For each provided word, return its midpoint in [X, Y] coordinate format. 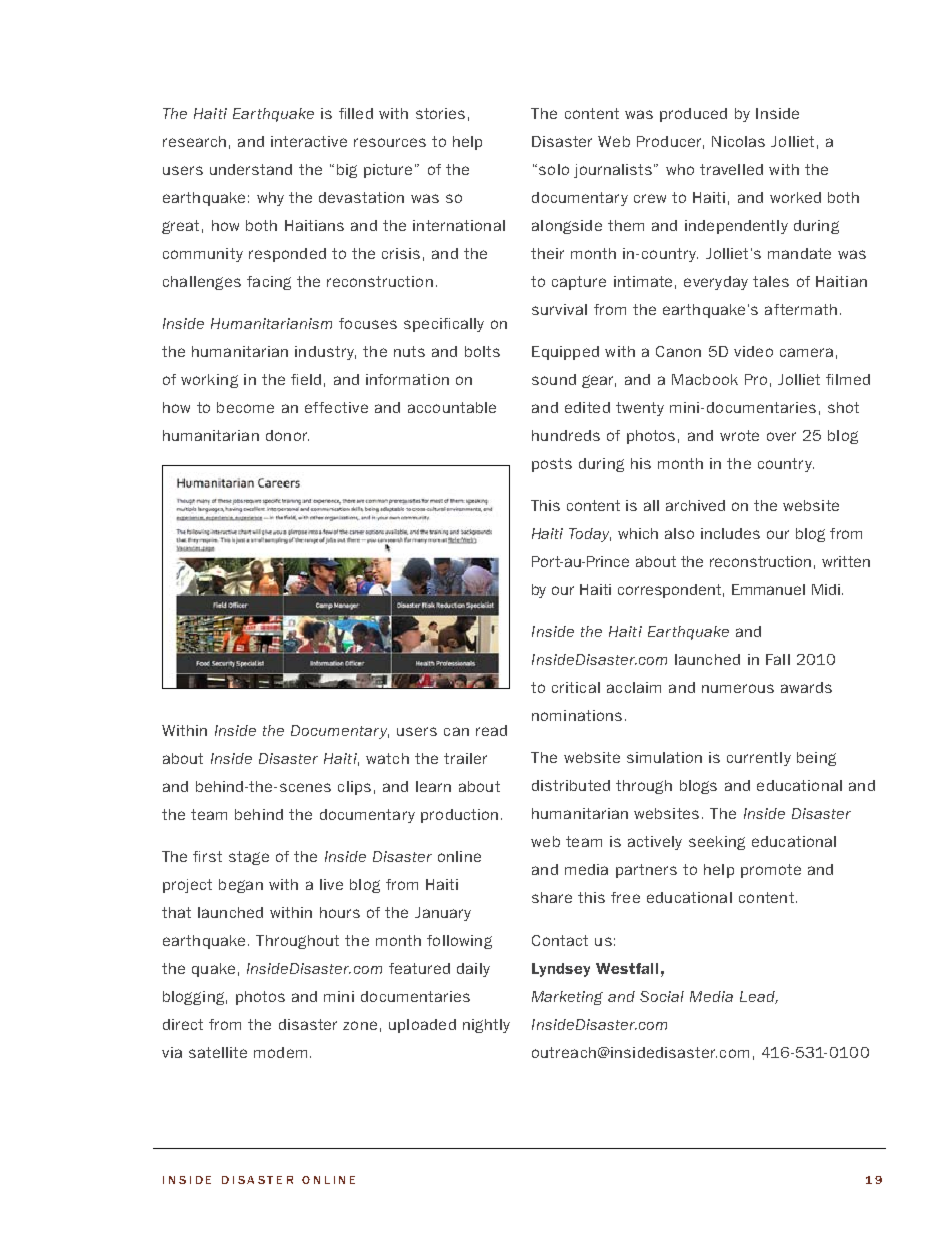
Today [590, 535]
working [209, 381]
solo [554, 169]
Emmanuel [768, 589]
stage [249, 858]
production [459, 816]
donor [287, 435]
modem [280, 1052]
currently [759, 759]
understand [251, 169]
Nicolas [738, 141]
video [753, 351]
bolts [482, 351]
